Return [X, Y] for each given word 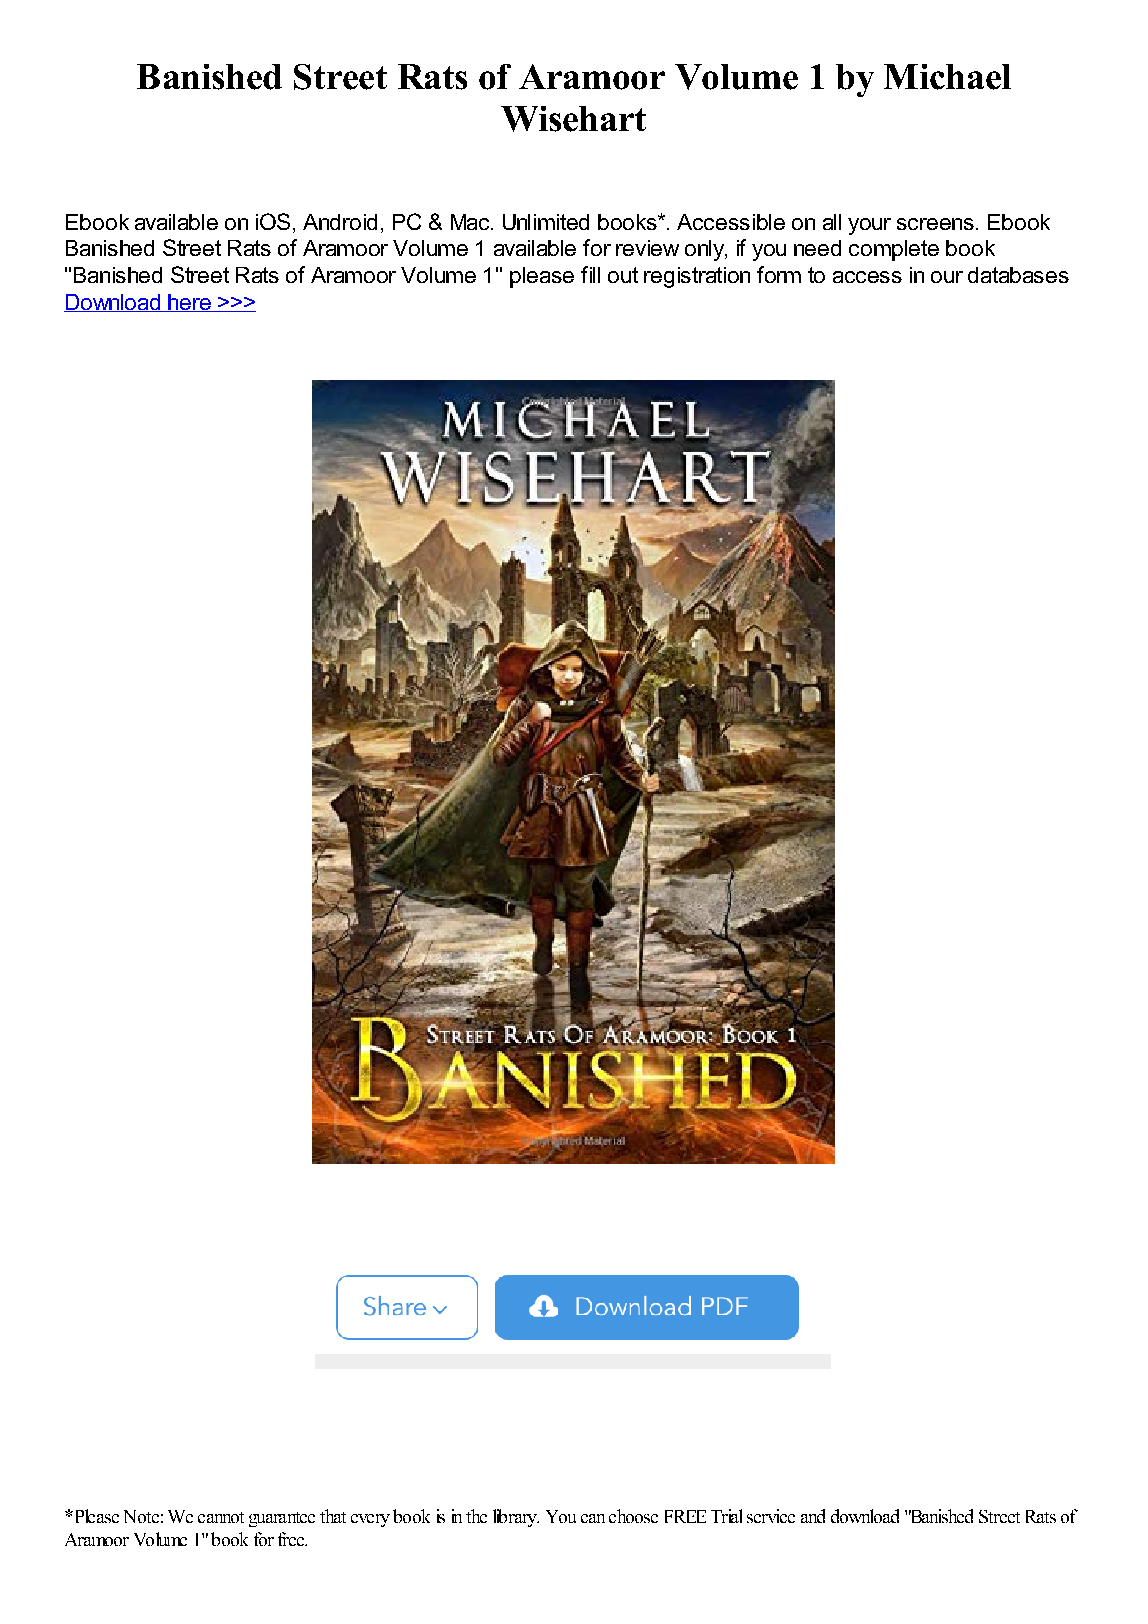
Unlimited [546, 222]
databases [1018, 275]
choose [633, 1516]
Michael [947, 77]
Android [340, 222]
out [623, 275]
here [189, 303]
